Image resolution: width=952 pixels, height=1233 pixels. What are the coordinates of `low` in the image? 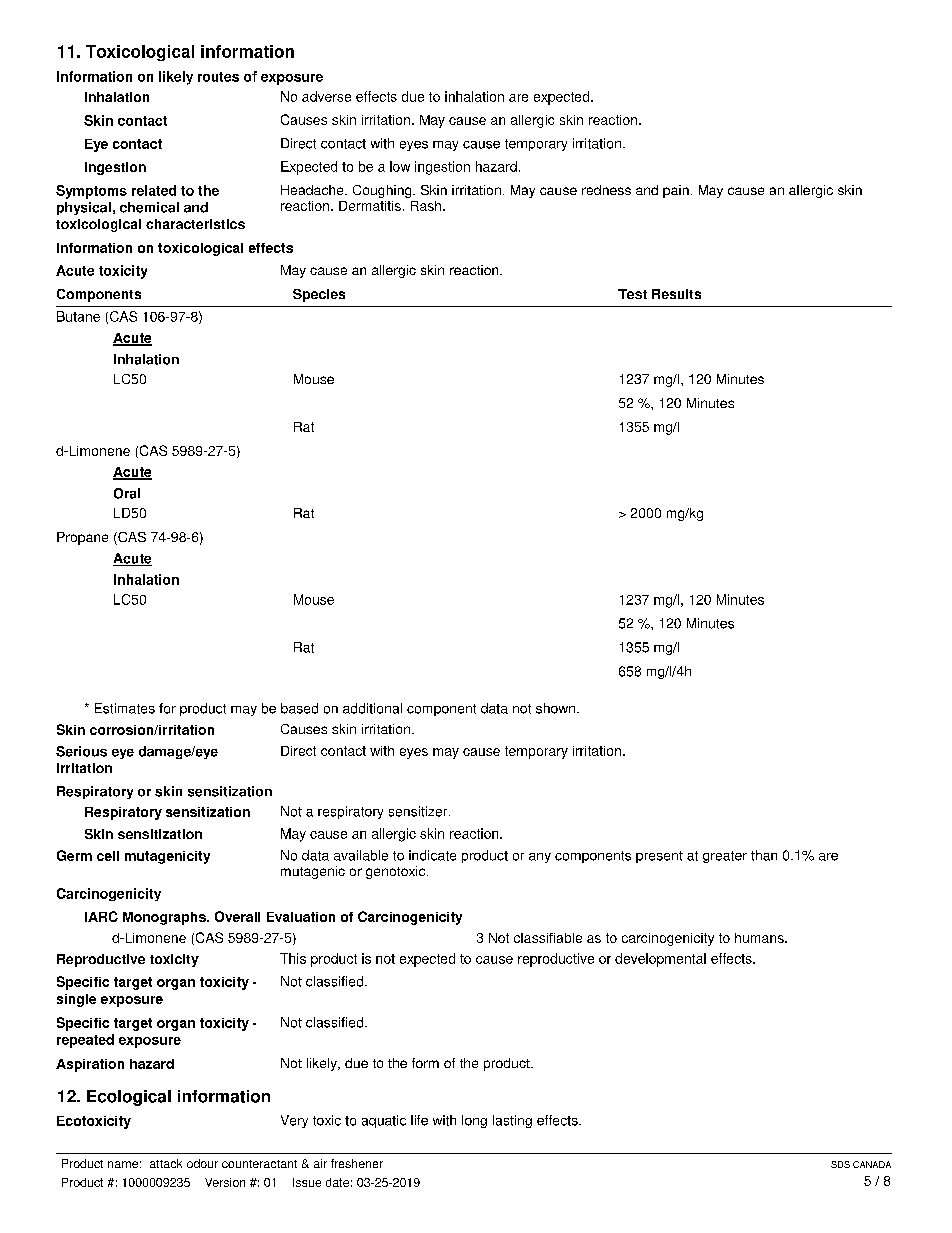 It's located at (400, 166).
